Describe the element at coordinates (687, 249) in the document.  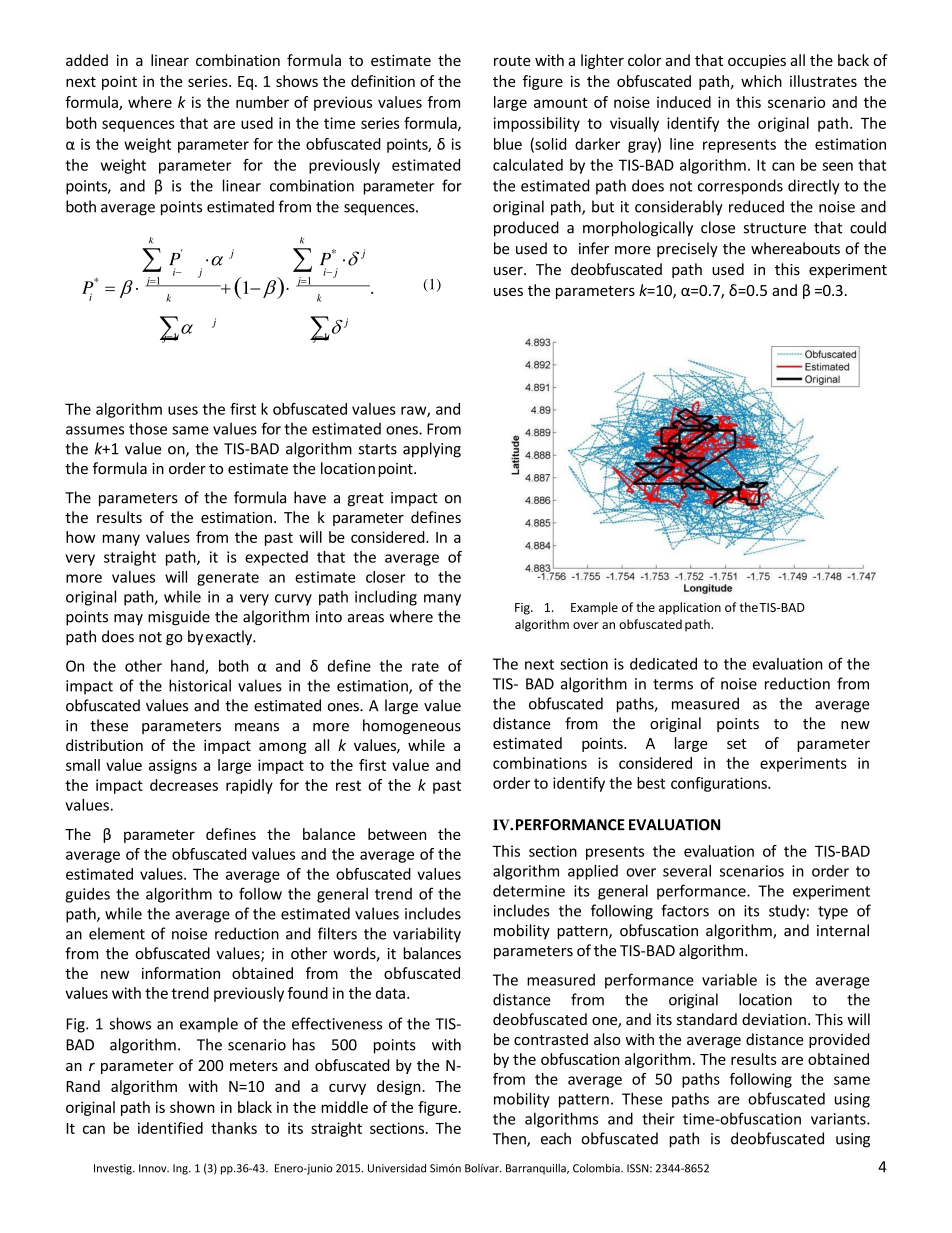
I see `precisely` at that location.
